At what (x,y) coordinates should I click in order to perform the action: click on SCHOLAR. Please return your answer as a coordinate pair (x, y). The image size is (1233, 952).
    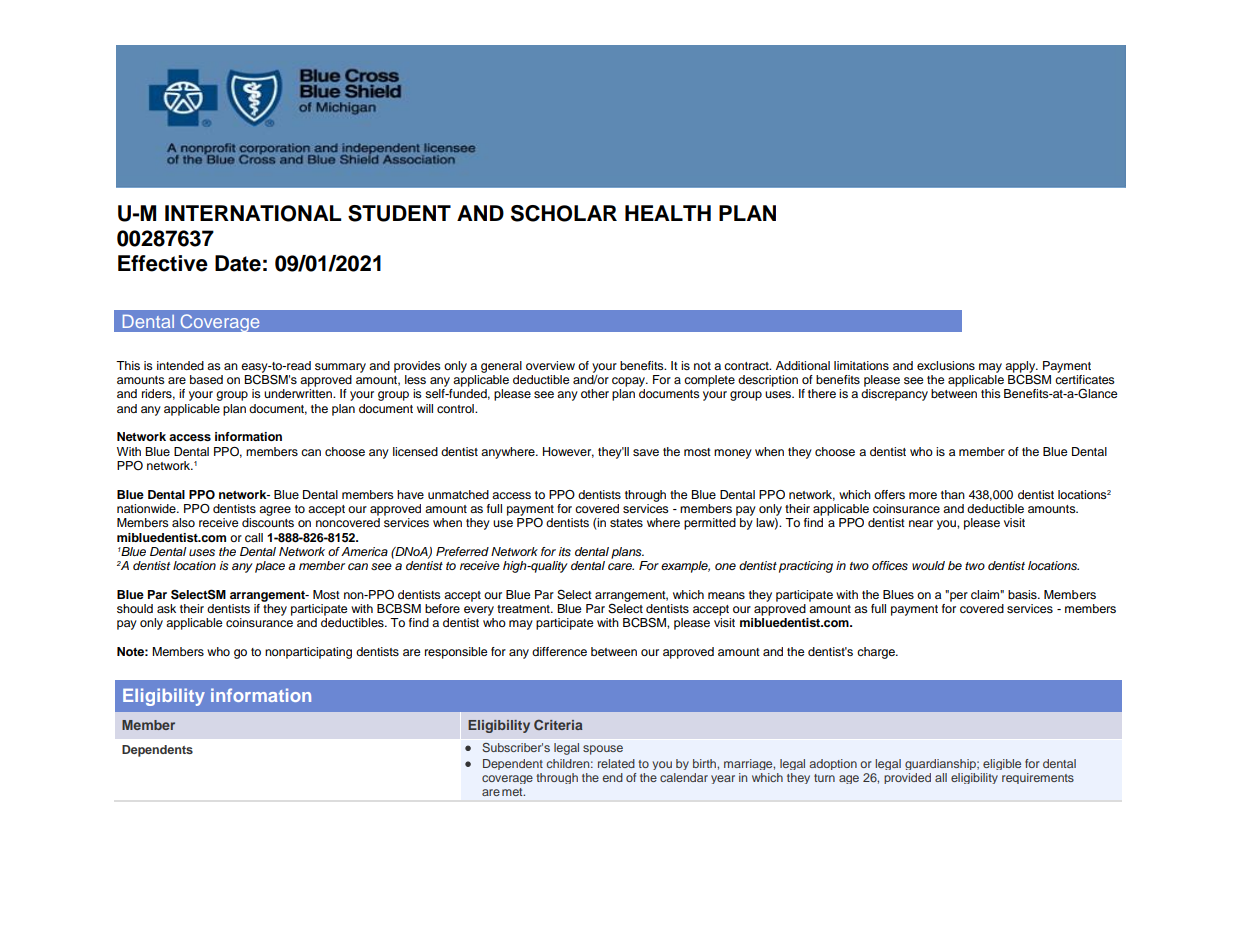
    Looking at the image, I should click on (564, 213).
